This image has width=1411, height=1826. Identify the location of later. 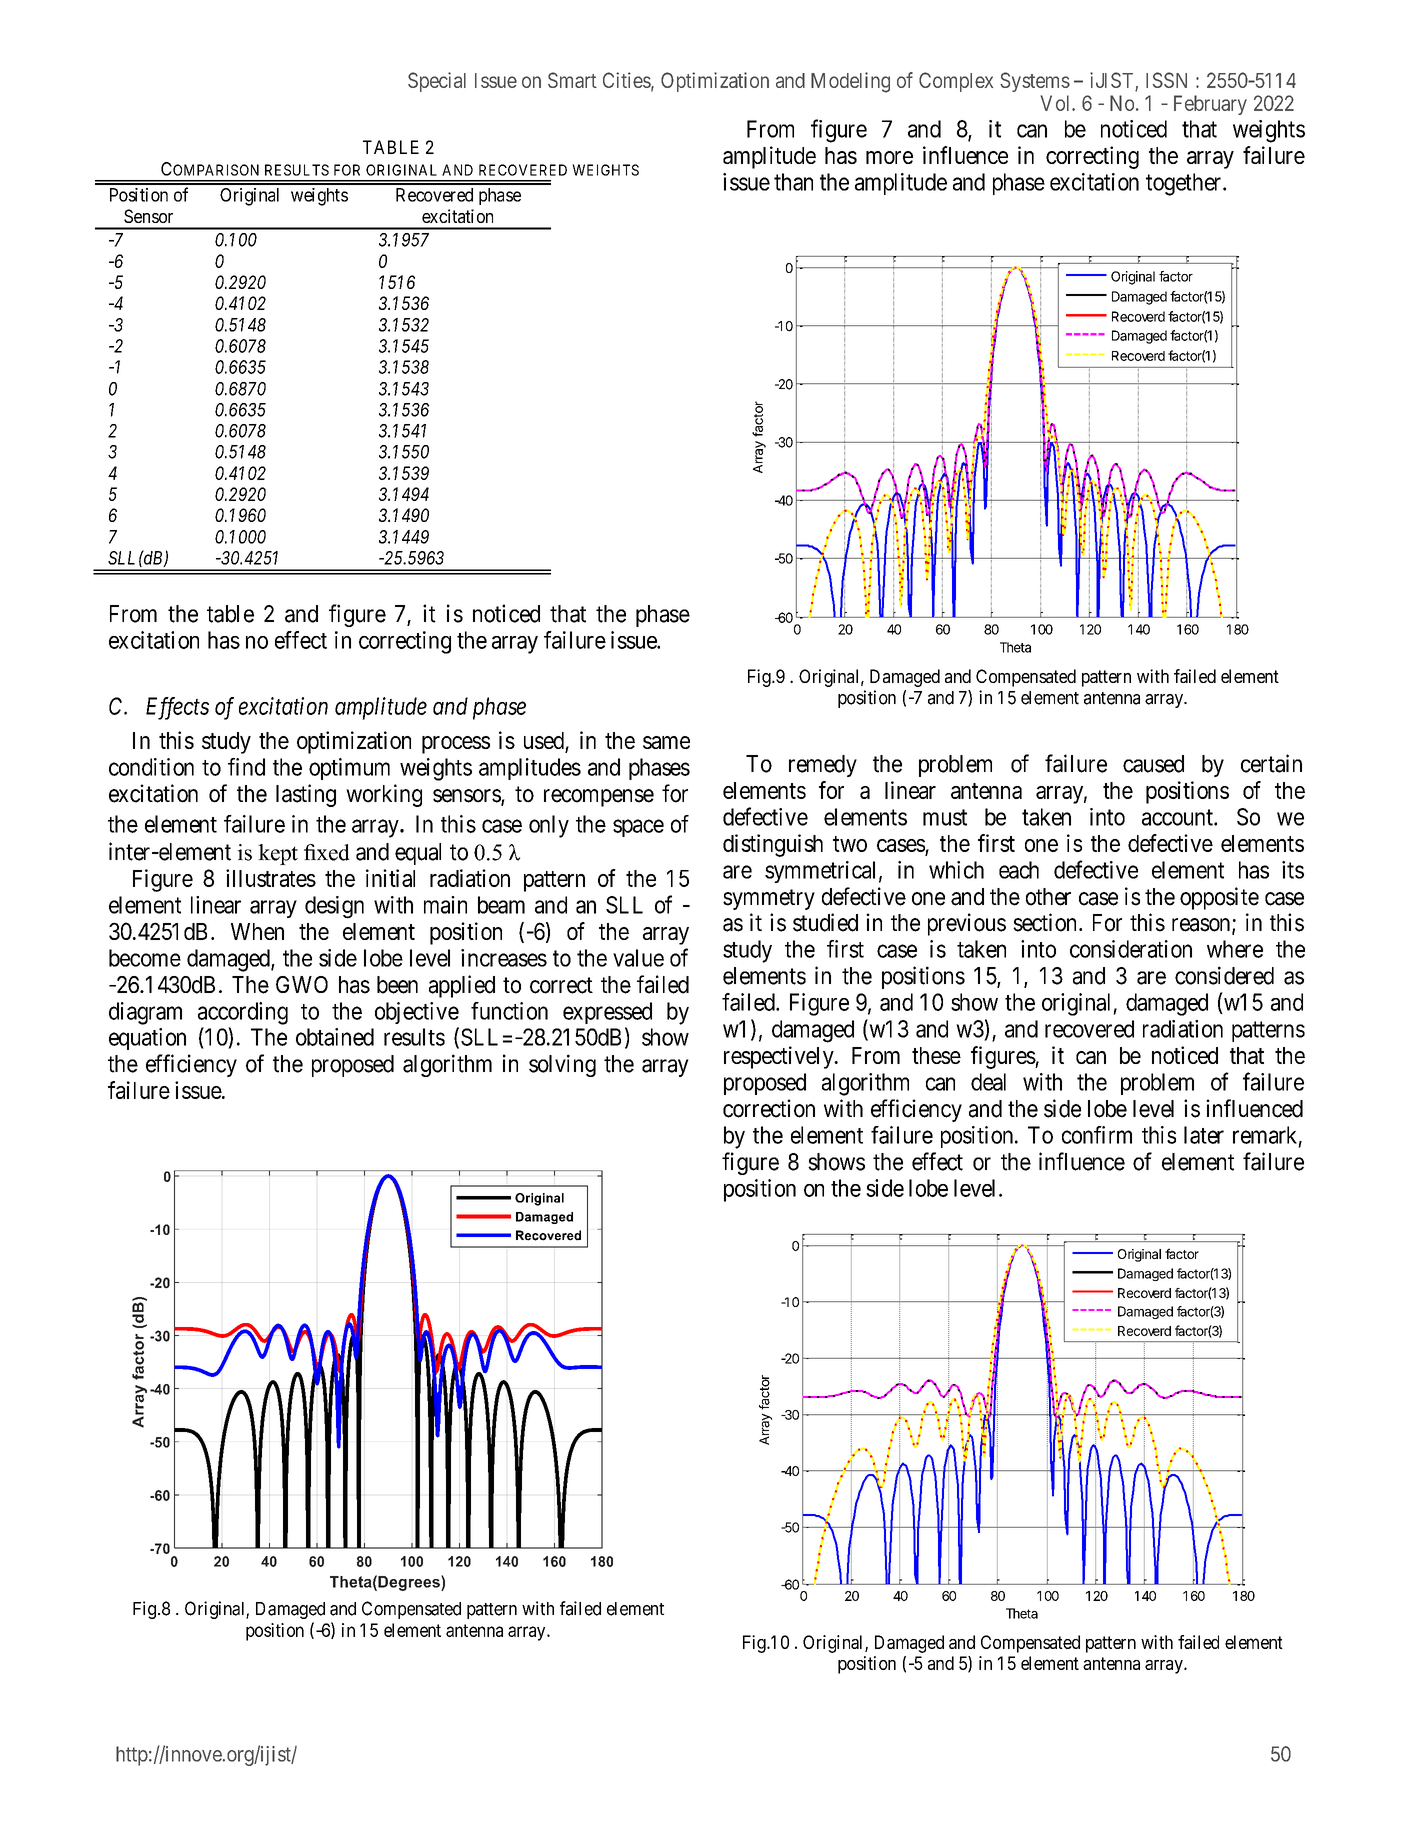
(1204, 1135).
